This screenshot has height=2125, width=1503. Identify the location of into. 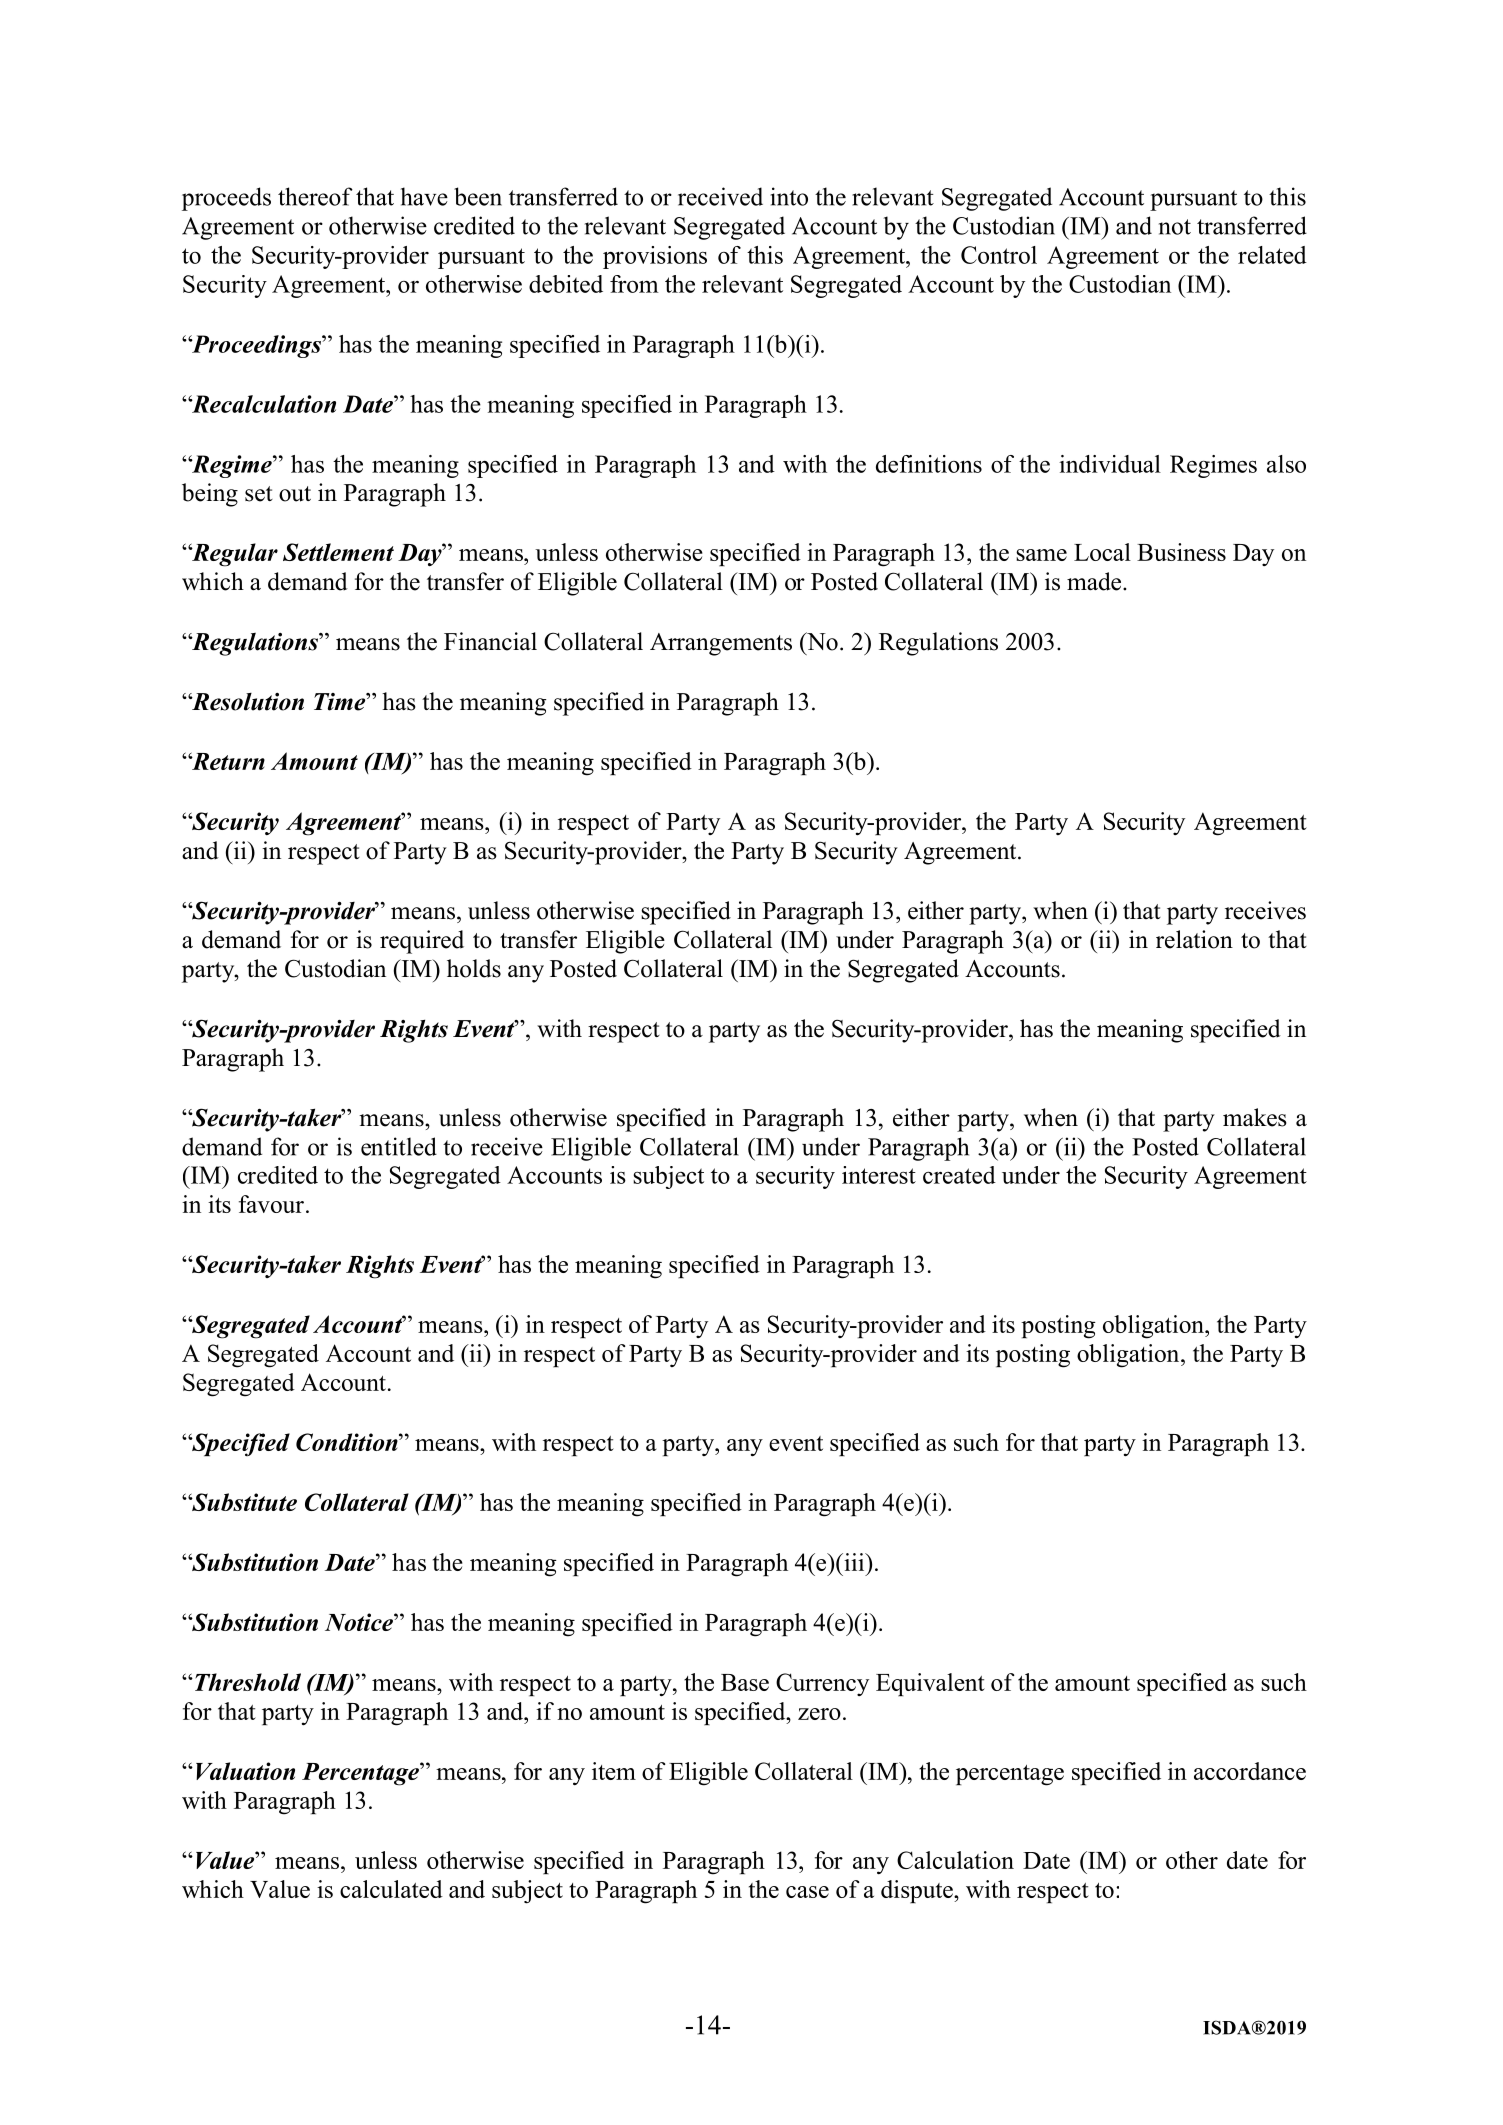
(789, 196).
